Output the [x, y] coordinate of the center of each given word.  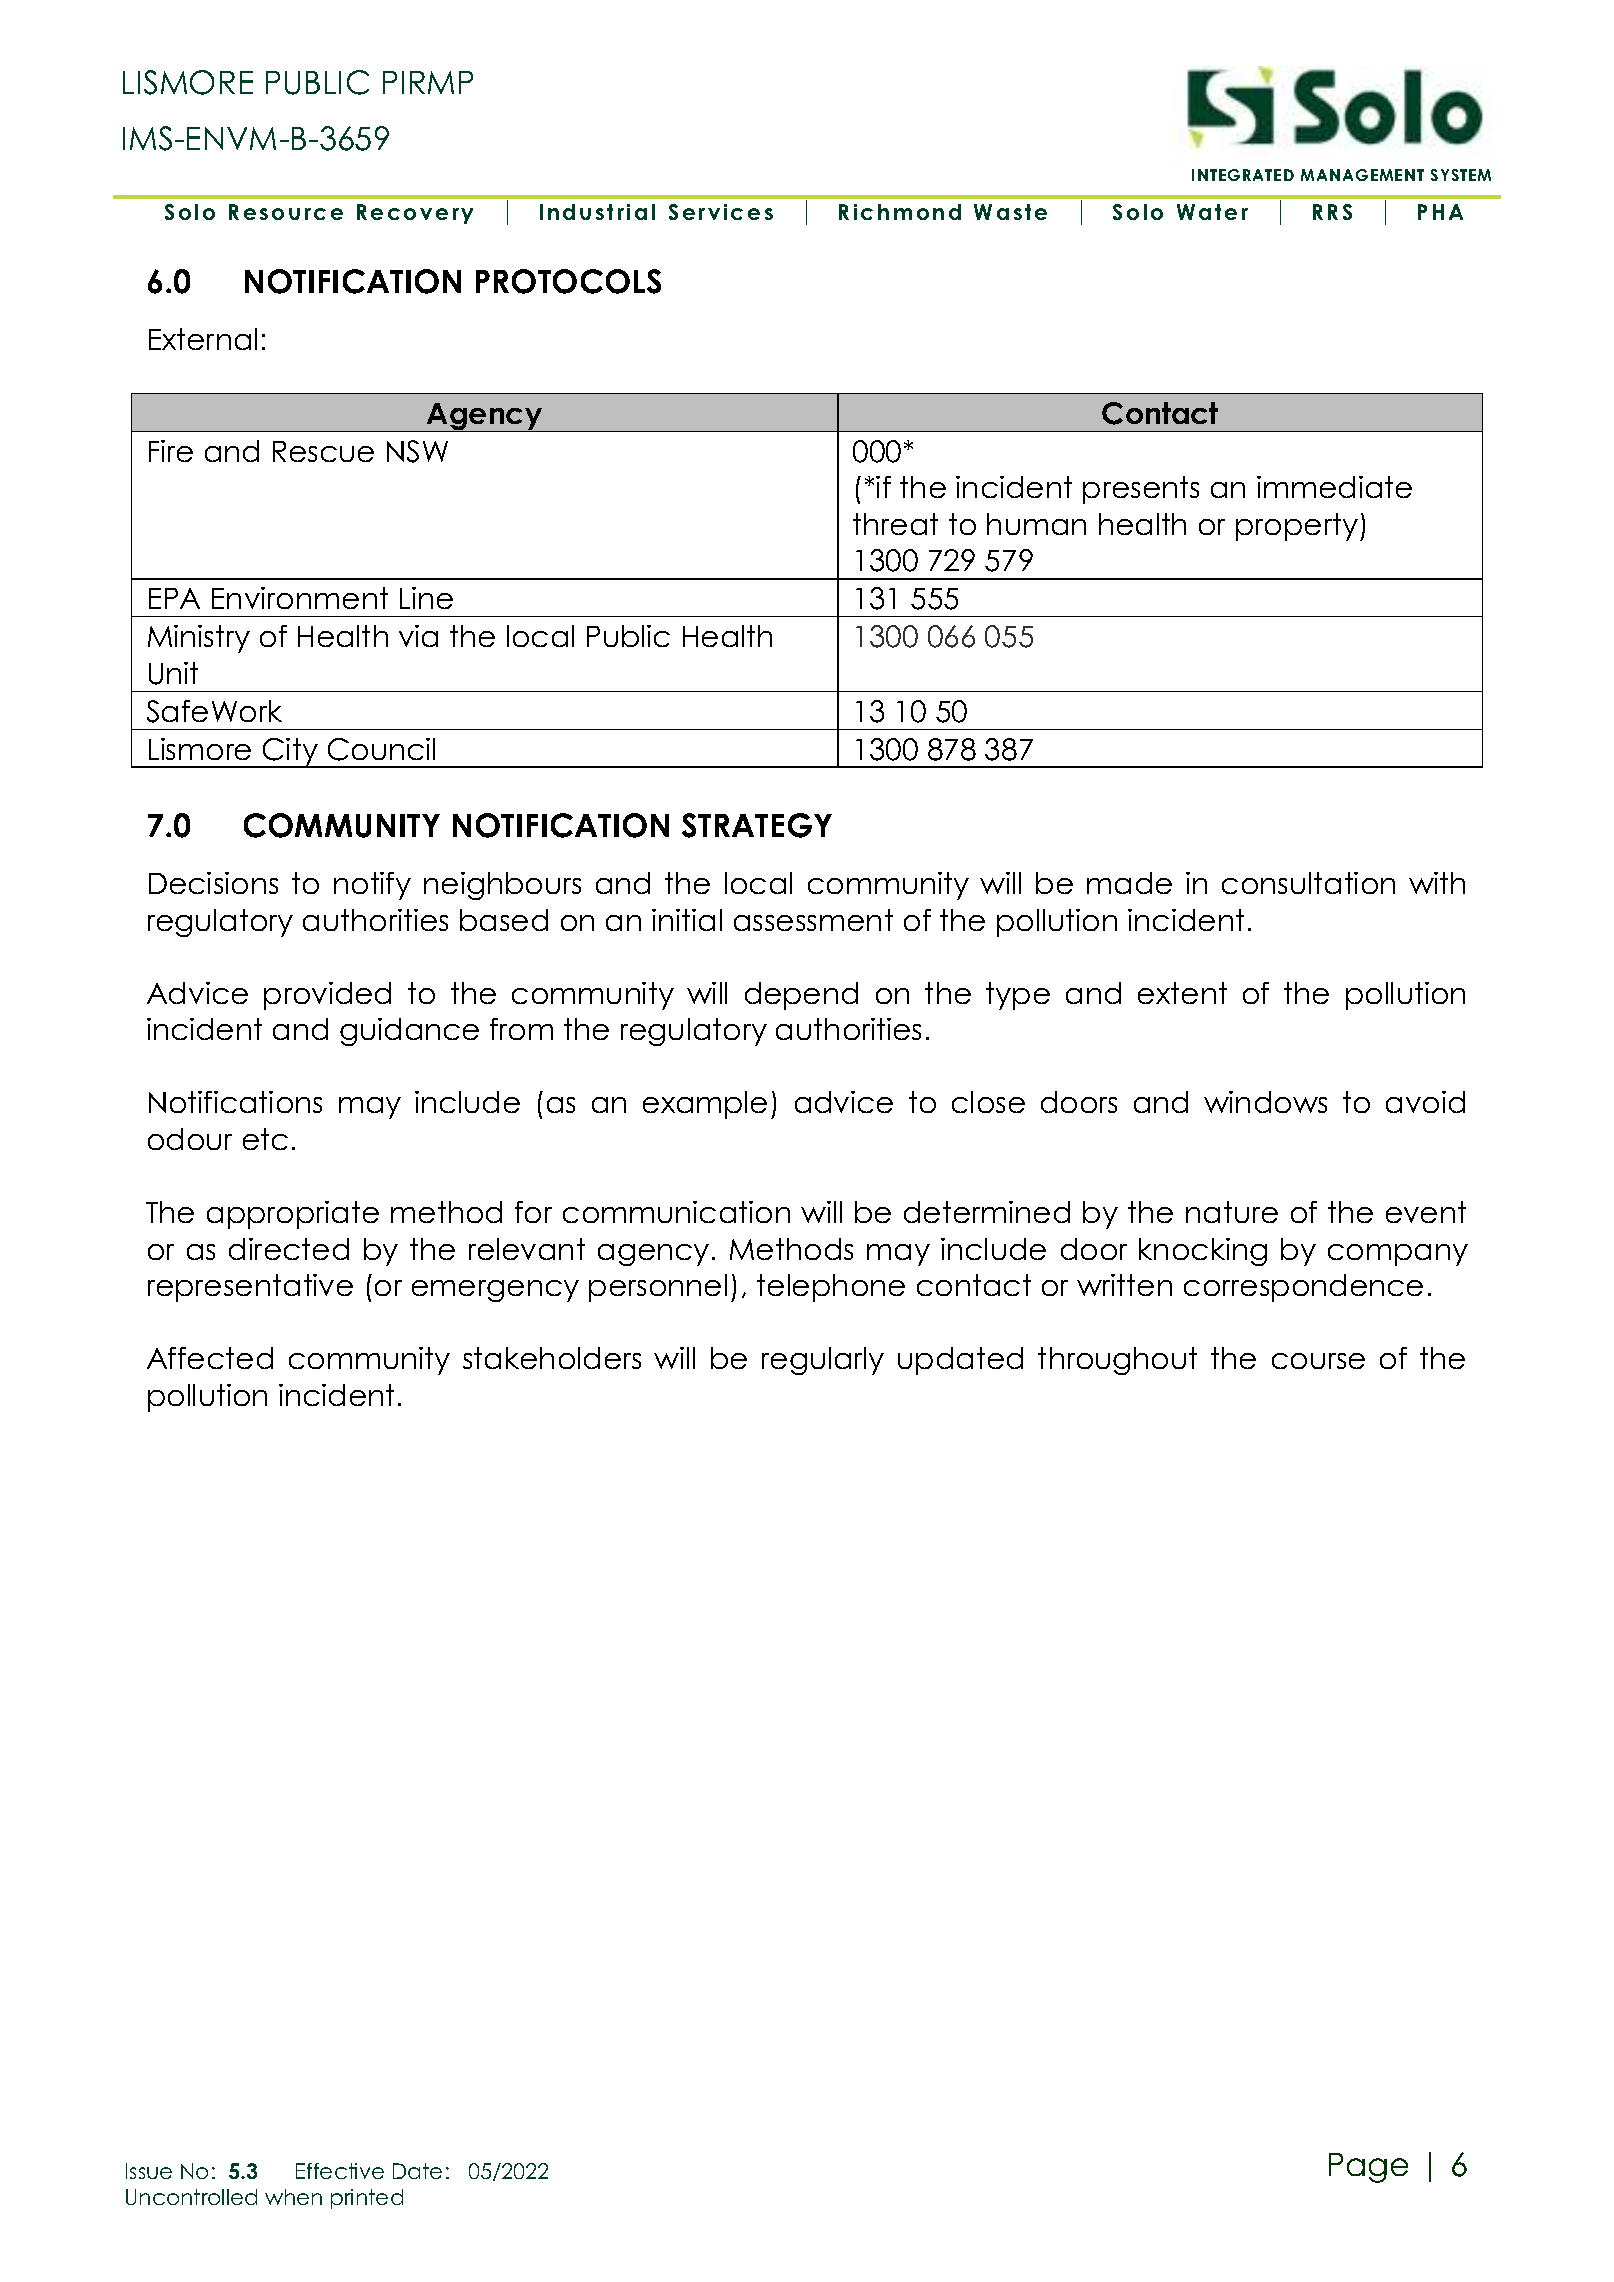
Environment [300, 598]
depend [801, 996]
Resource [286, 212]
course [1318, 1361]
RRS [1332, 212]
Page [1368, 2168]
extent [1182, 993]
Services [721, 212]
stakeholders [552, 1358]
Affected [210, 1358]
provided [327, 996]
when [293, 2197]
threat [895, 524]
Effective [340, 2171]
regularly [823, 1361]
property [1297, 527]
